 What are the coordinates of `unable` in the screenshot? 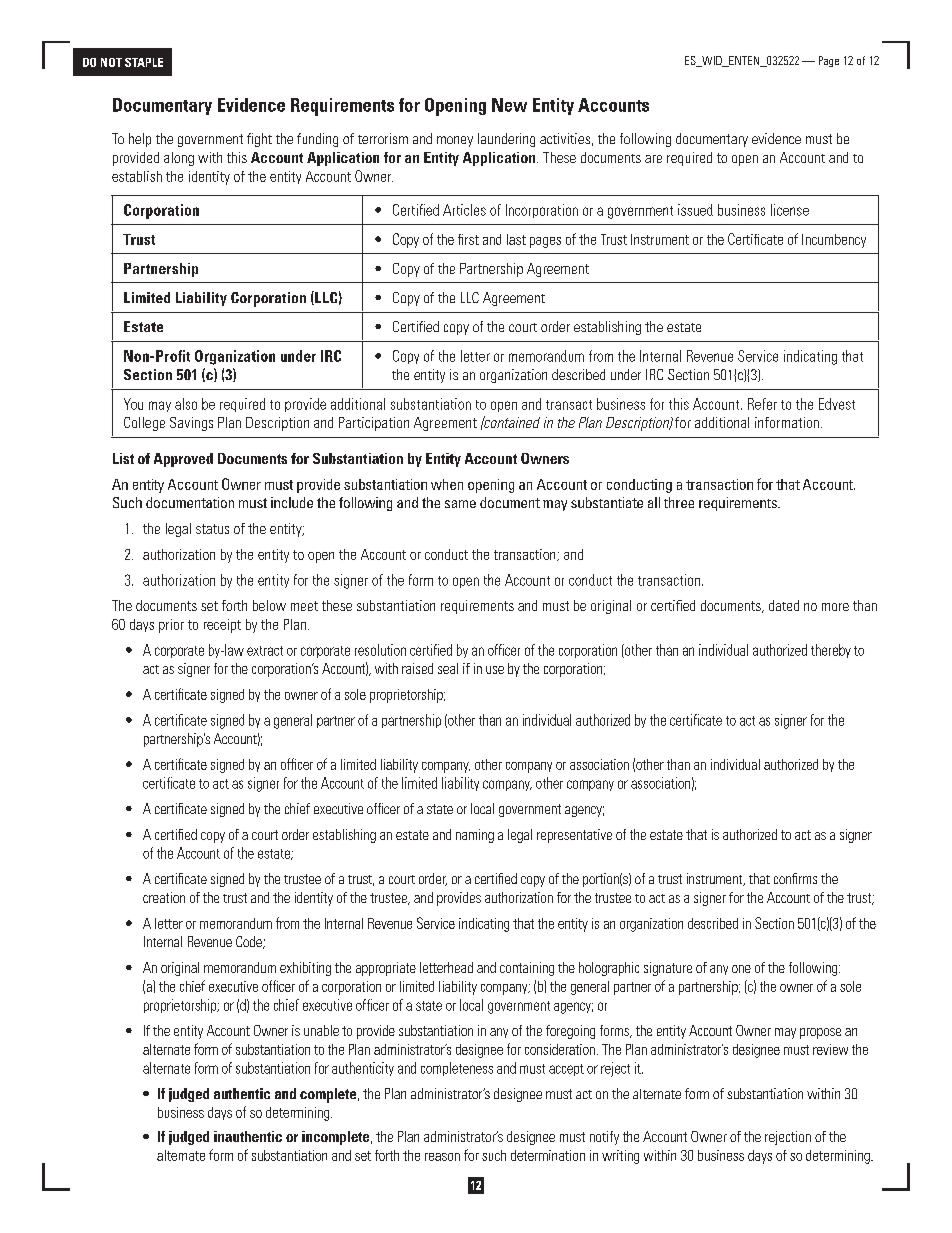 It's located at (321, 1030).
